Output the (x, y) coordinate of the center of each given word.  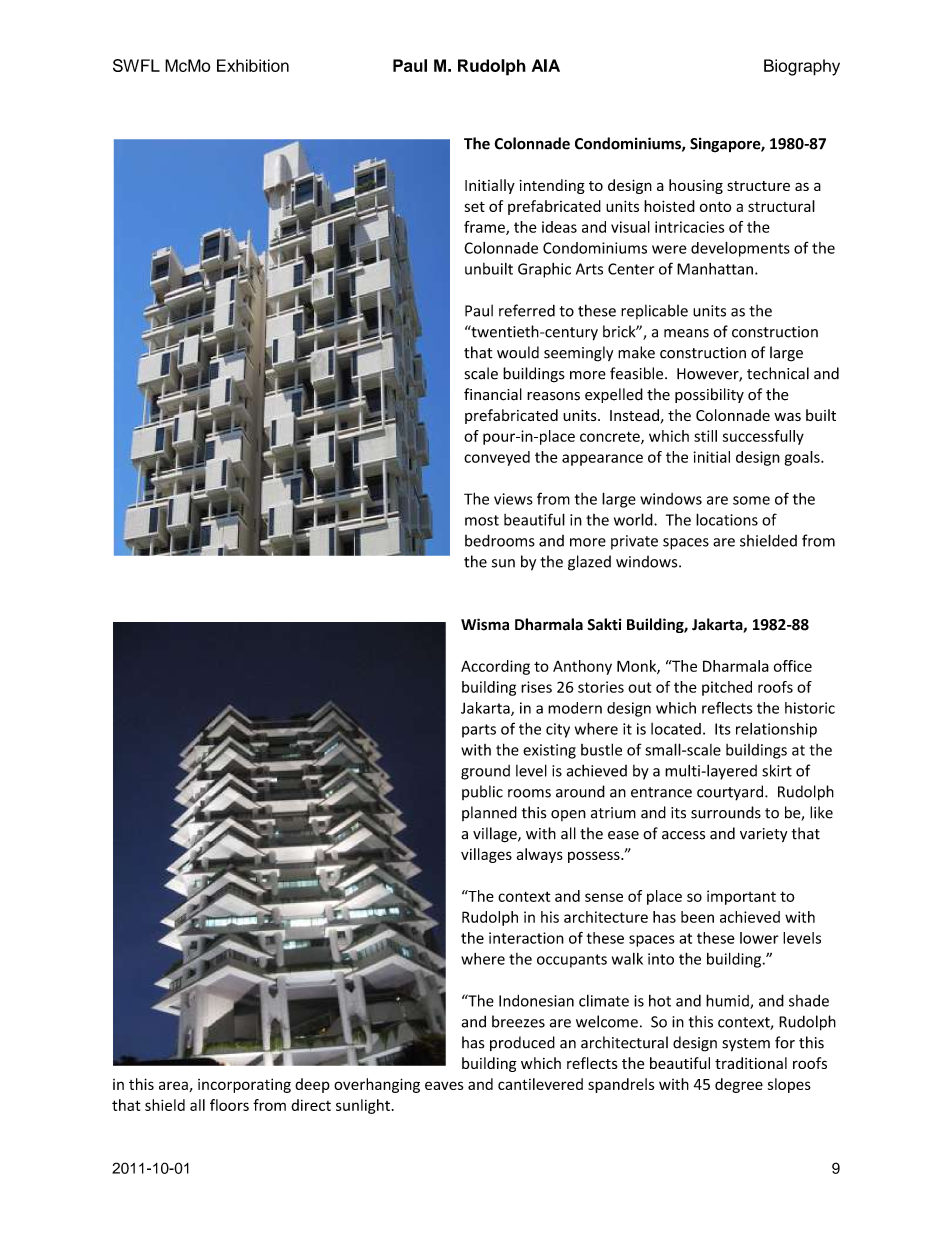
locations (727, 519)
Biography (802, 67)
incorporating (244, 1085)
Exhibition (253, 65)
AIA (546, 65)
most (482, 520)
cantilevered (540, 1084)
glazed (589, 563)
